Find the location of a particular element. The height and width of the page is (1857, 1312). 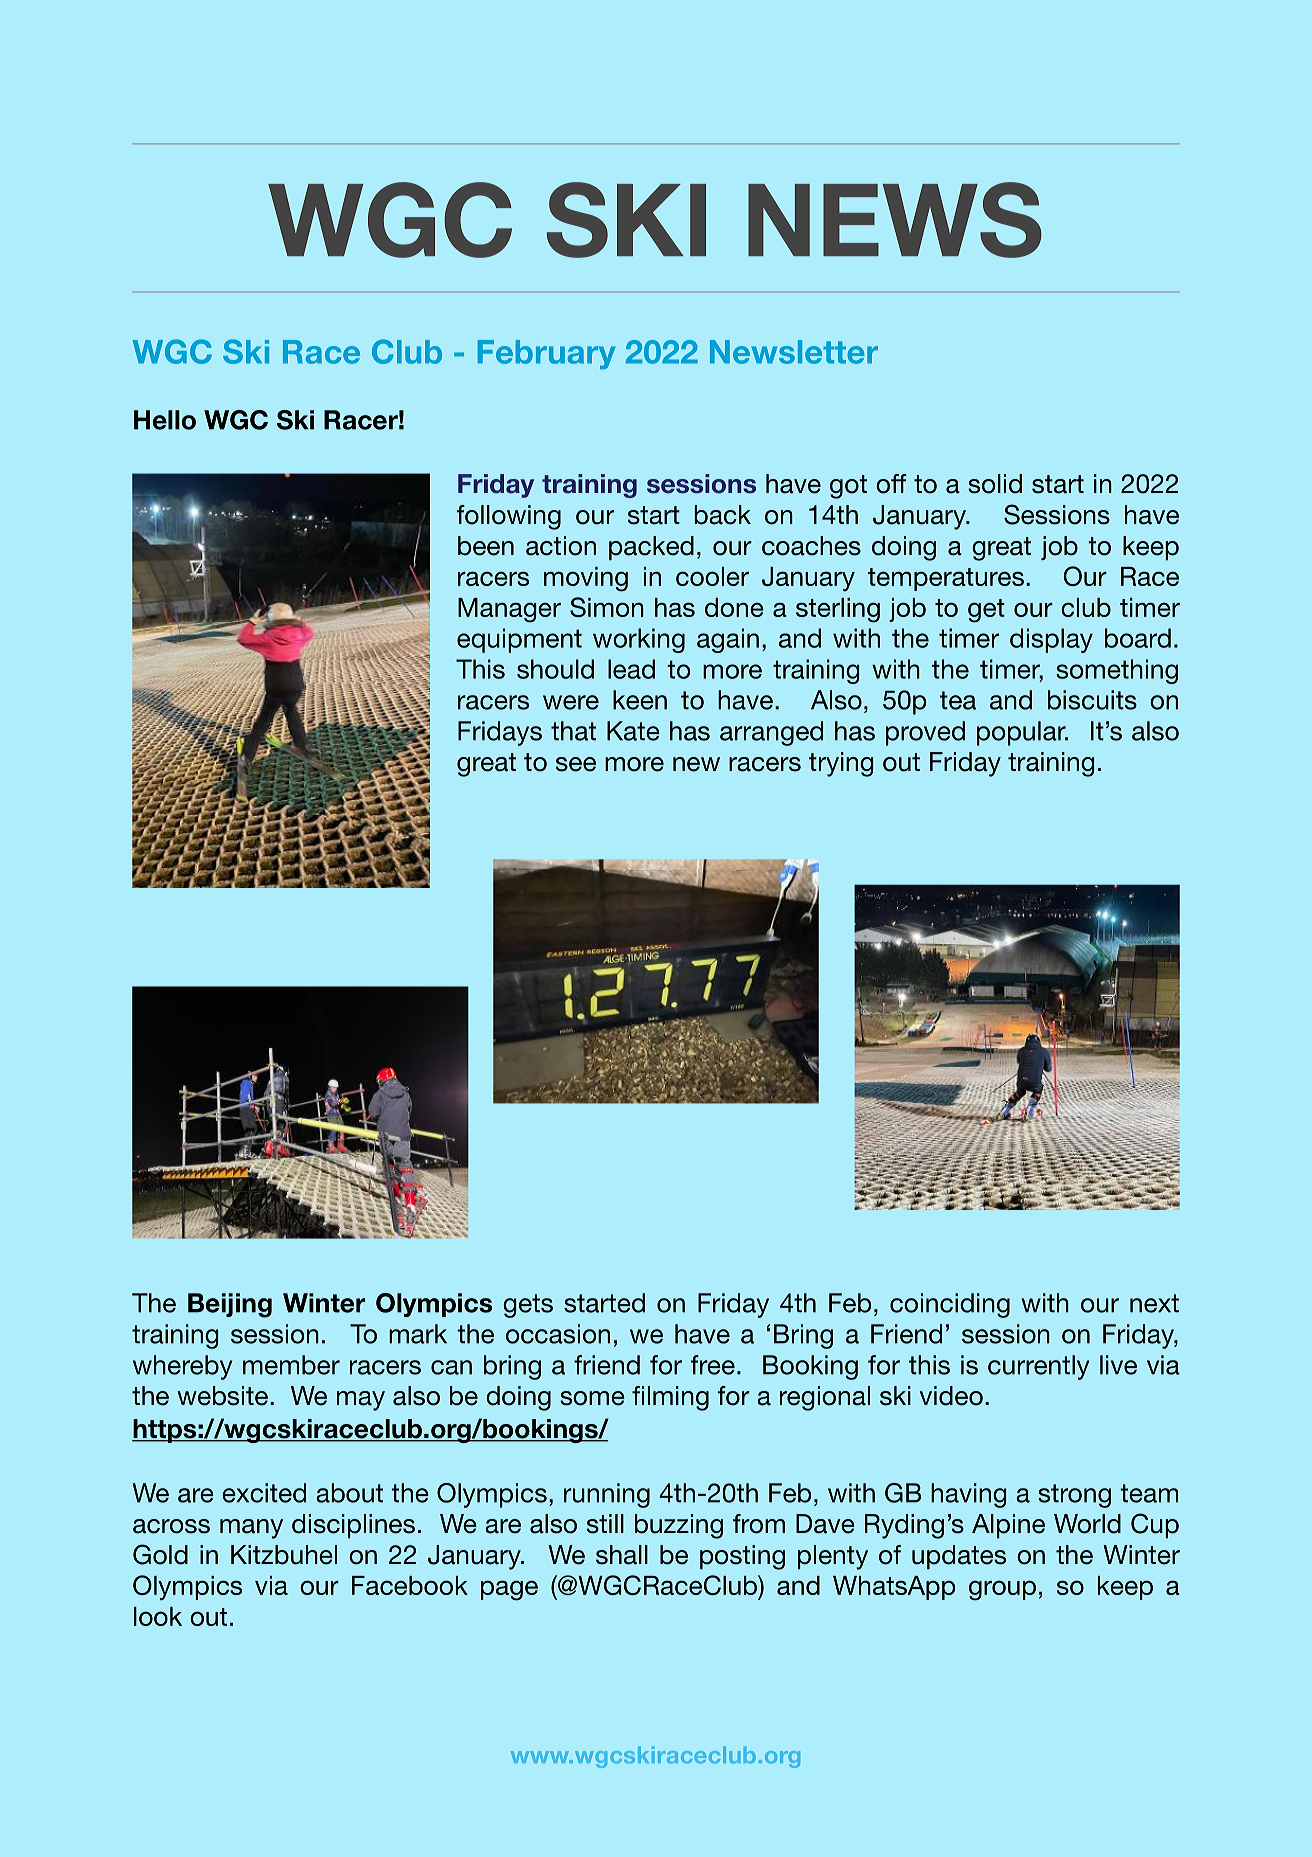

Kate is located at coordinates (633, 731).
